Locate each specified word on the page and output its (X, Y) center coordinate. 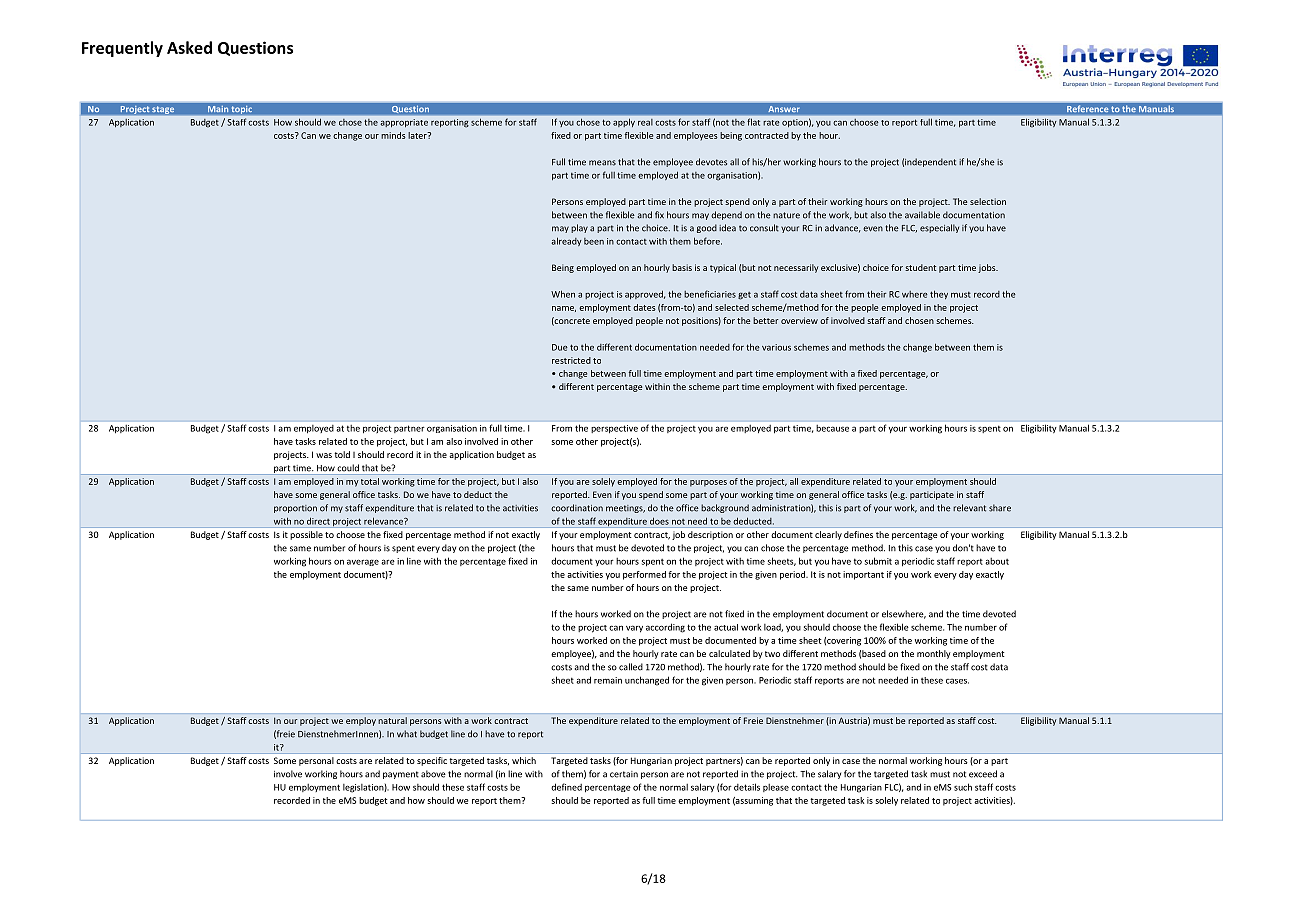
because (833, 428)
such (963, 787)
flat (754, 122)
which (524, 760)
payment (401, 775)
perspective (615, 429)
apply (624, 123)
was (324, 455)
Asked (189, 47)
